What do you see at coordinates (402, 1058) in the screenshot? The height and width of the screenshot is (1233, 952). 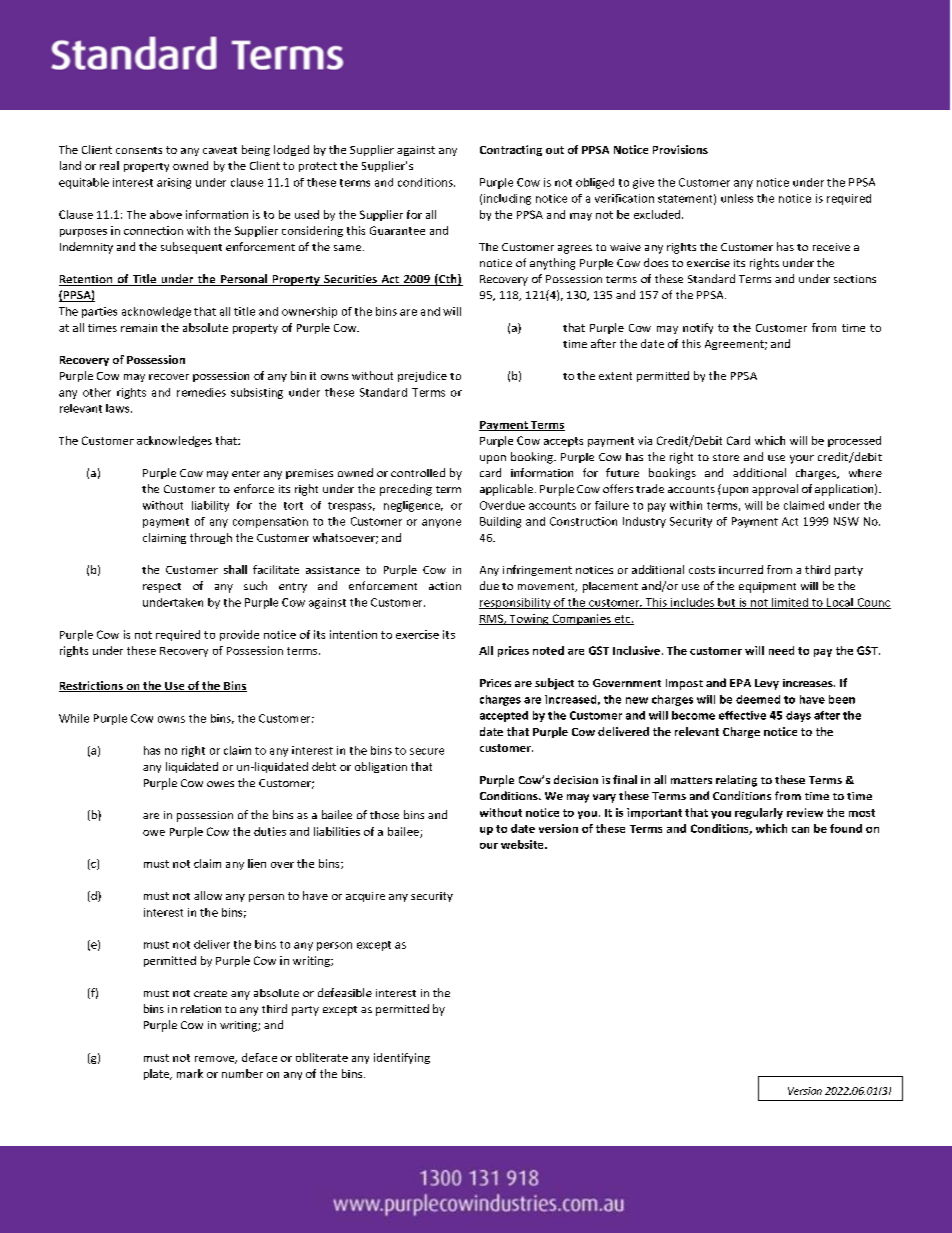 I see `identifying` at bounding box center [402, 1058].
